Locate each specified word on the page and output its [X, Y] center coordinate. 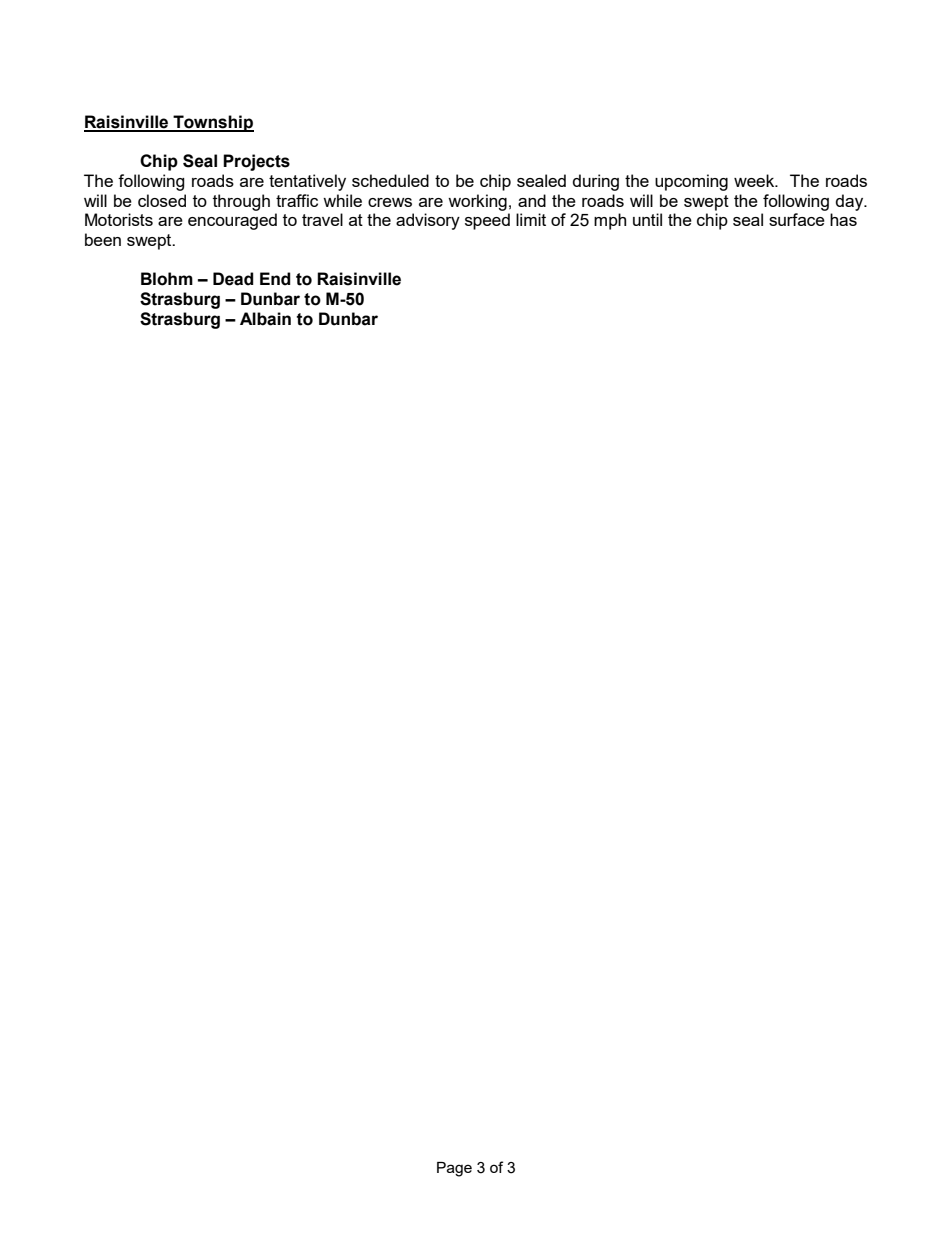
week [755, 180]
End [275, 279]
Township [212, 123]
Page [454, 1169]
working [477, 202]
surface [797, 219]
